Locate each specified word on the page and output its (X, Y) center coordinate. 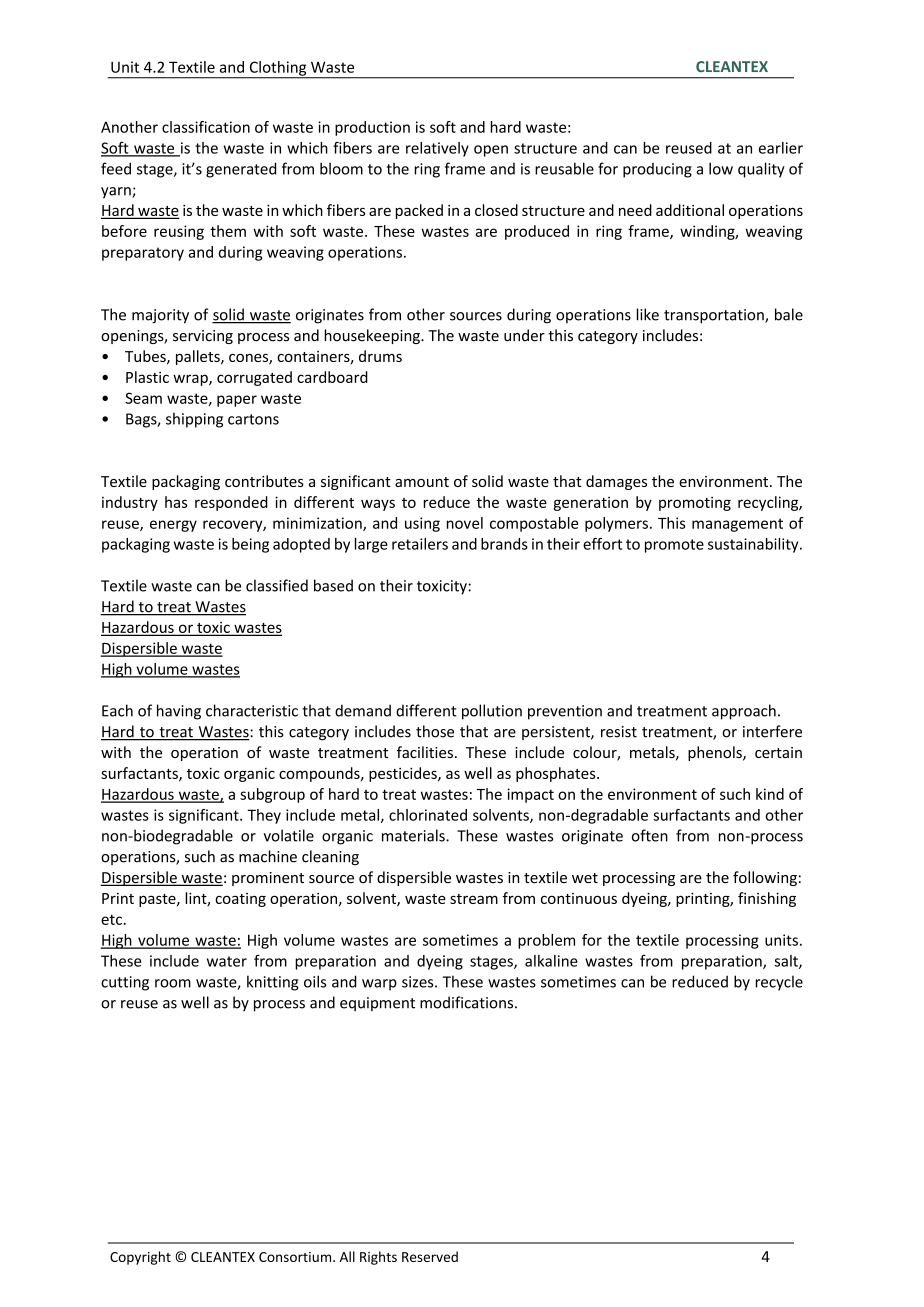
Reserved (430, 1256)
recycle (779, 983)
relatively (437, 149)
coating (240, 900)
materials (414, 835)
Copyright (140, 1258)
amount (422, 482)
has (176, 502)
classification (206, 127)
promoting (695, 503)
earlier (781, 148)
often (650, 835)
